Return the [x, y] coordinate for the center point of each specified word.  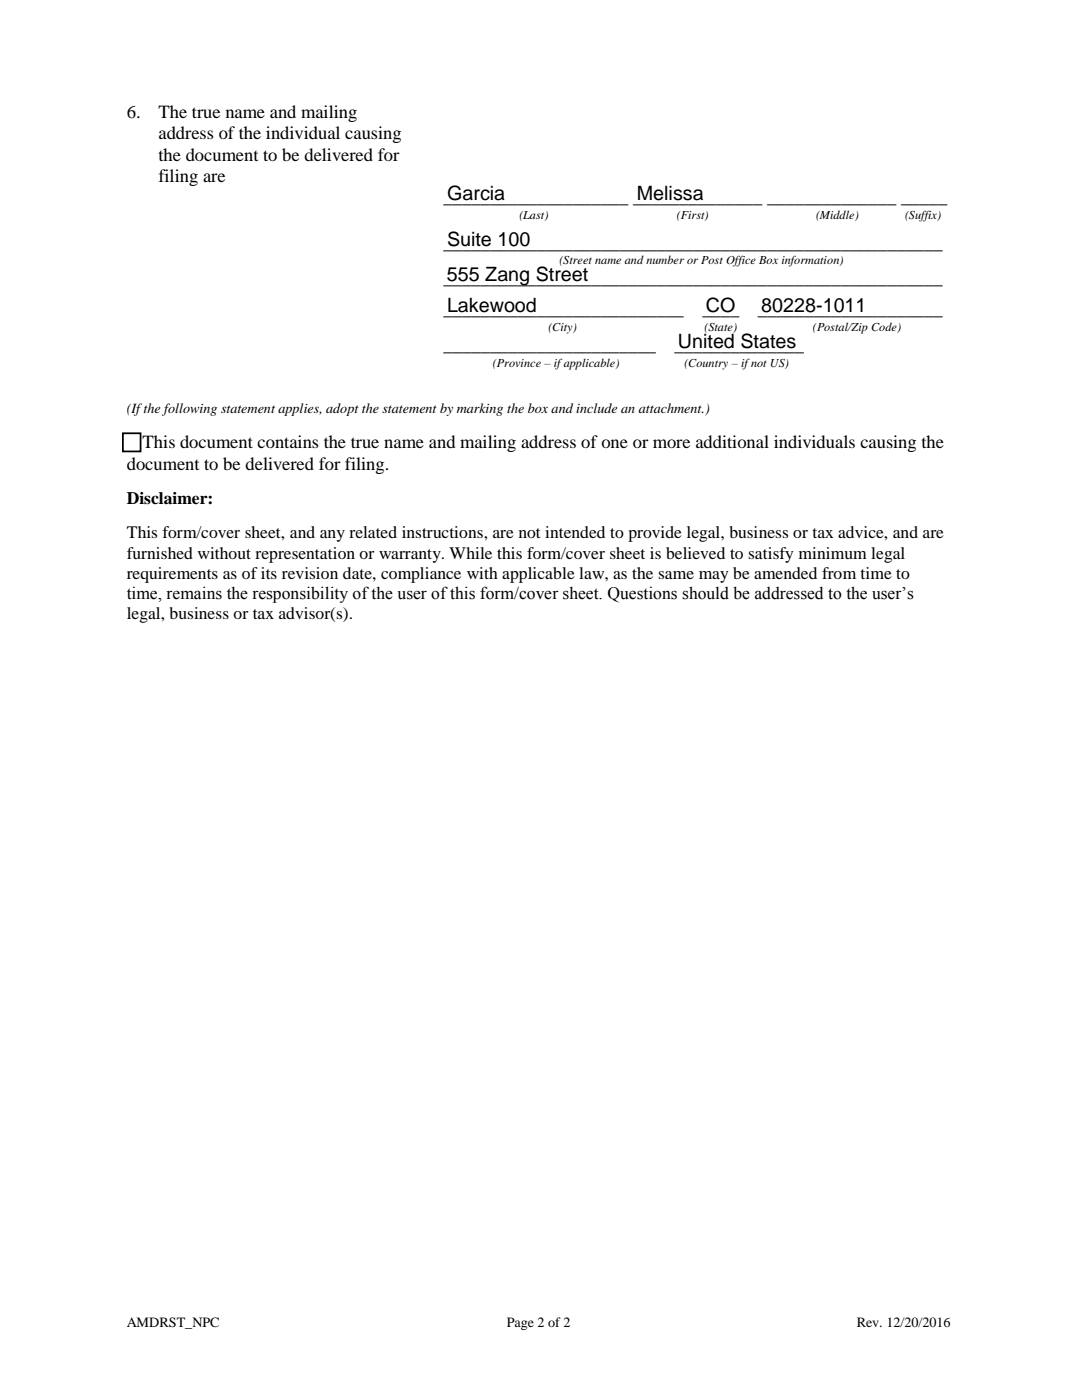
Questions [642, 594]
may [713, 577]
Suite [469, 239]
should [705, 593]
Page [520, 1323]
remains [194, 593]
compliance [421, 575]
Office [741, 261]
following [189, 409]
